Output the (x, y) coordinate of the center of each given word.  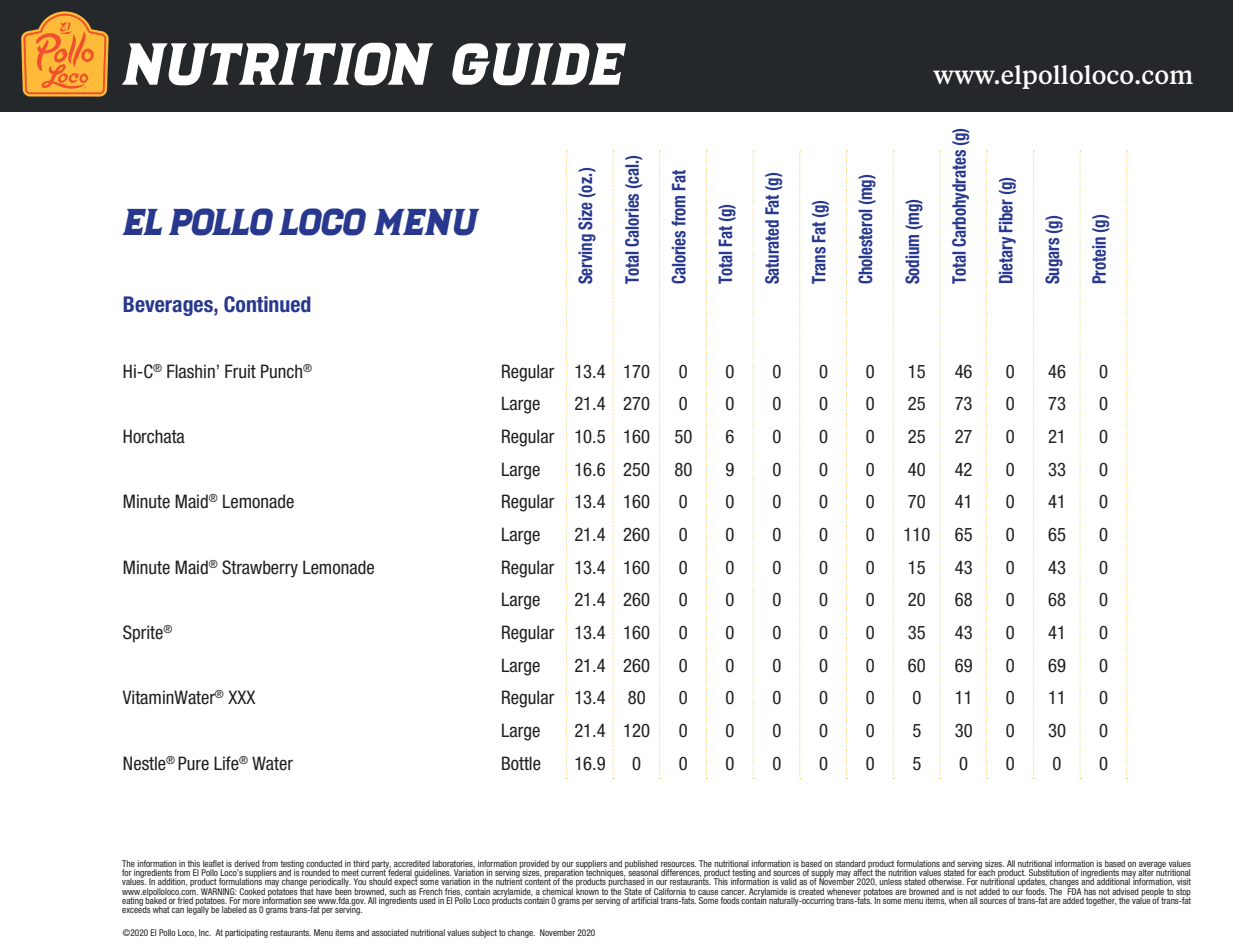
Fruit (240, 371)
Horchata (154, 436)
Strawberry (260, 569)
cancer (733, 892)
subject (484, 933)
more (252, 903)
